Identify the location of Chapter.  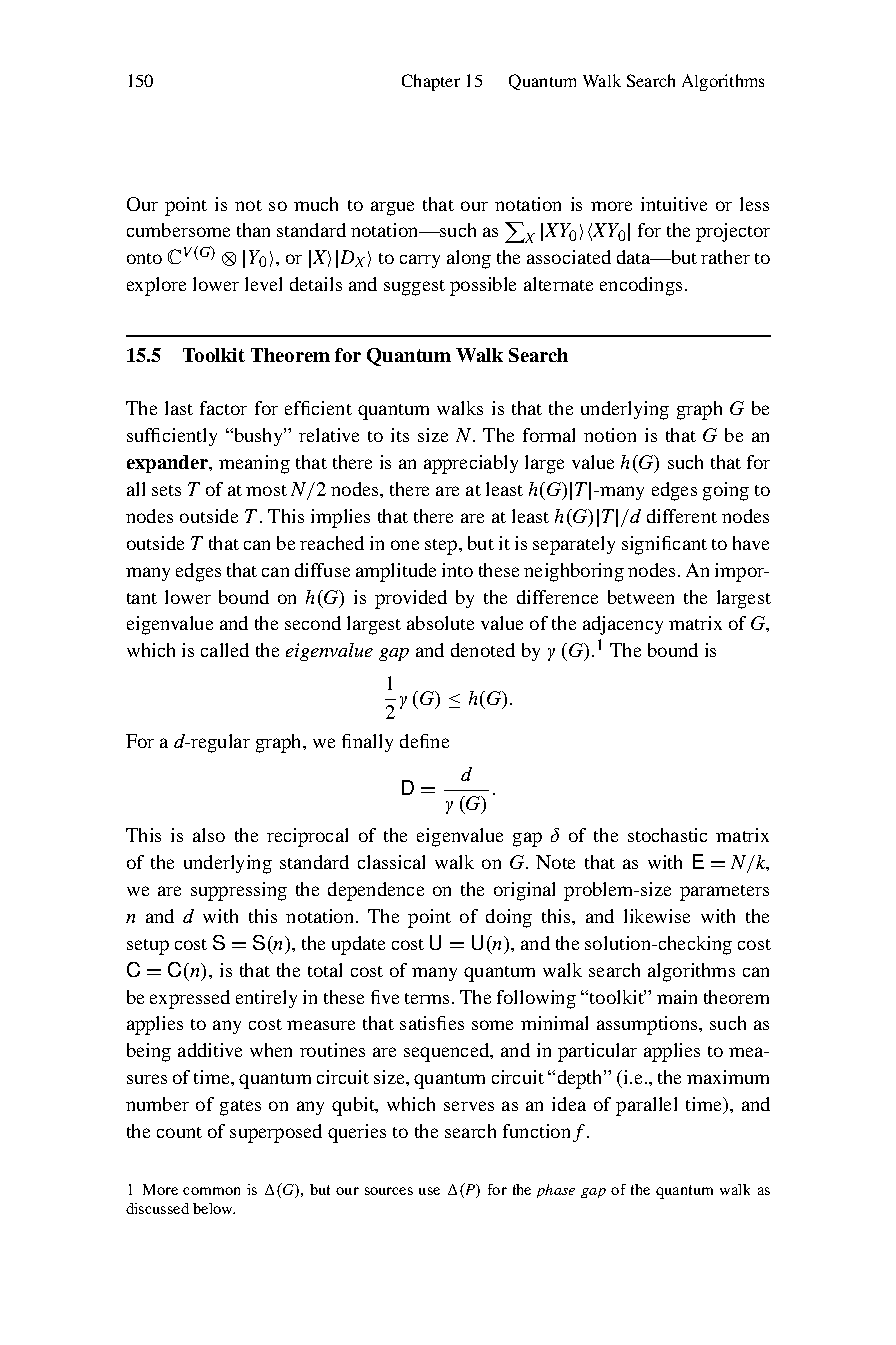
(431, 82).
